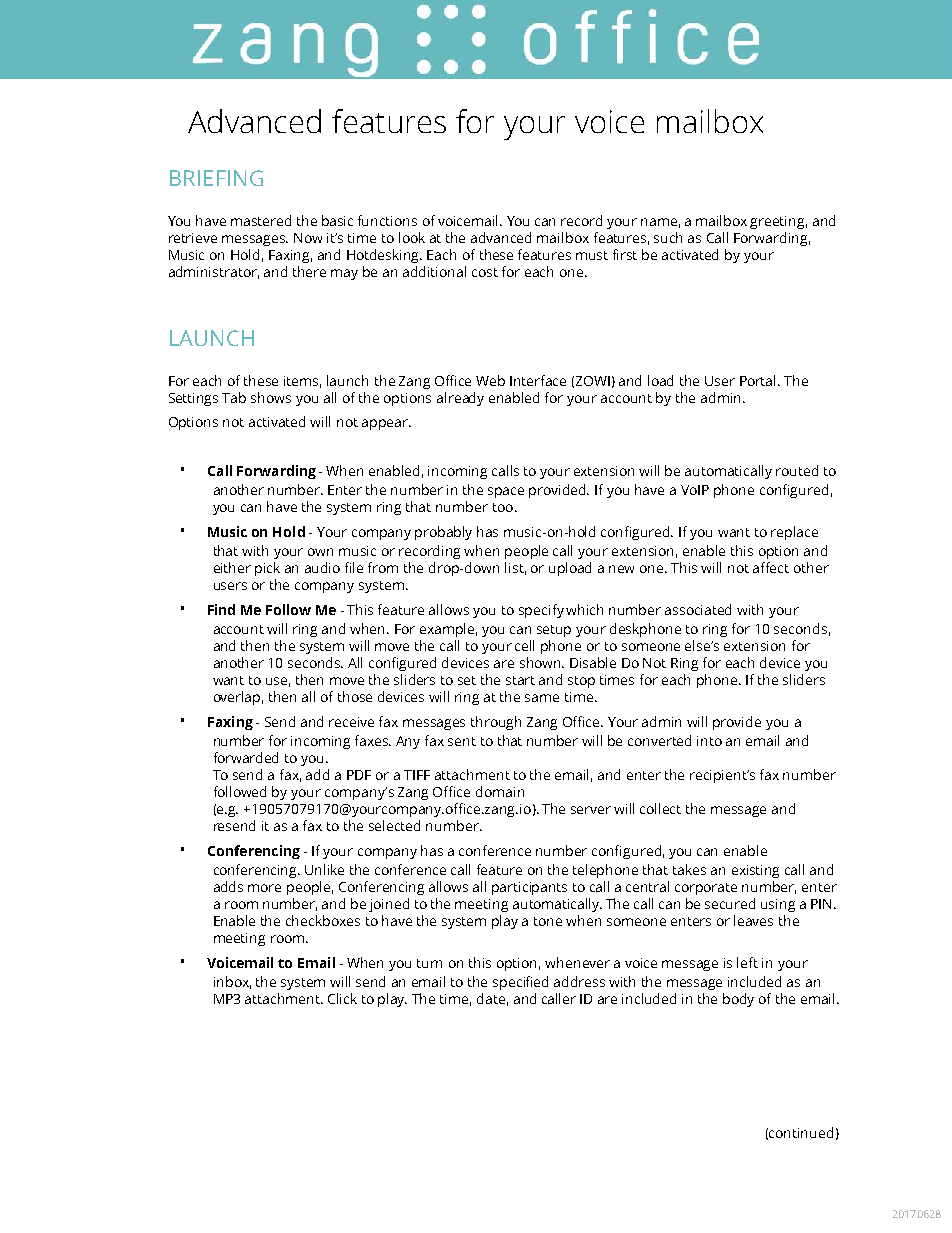 This screenshot has height=1233, width=952. Describe the element at coordinates (520, 983) in the screenshot. I see `specified` at that location.
